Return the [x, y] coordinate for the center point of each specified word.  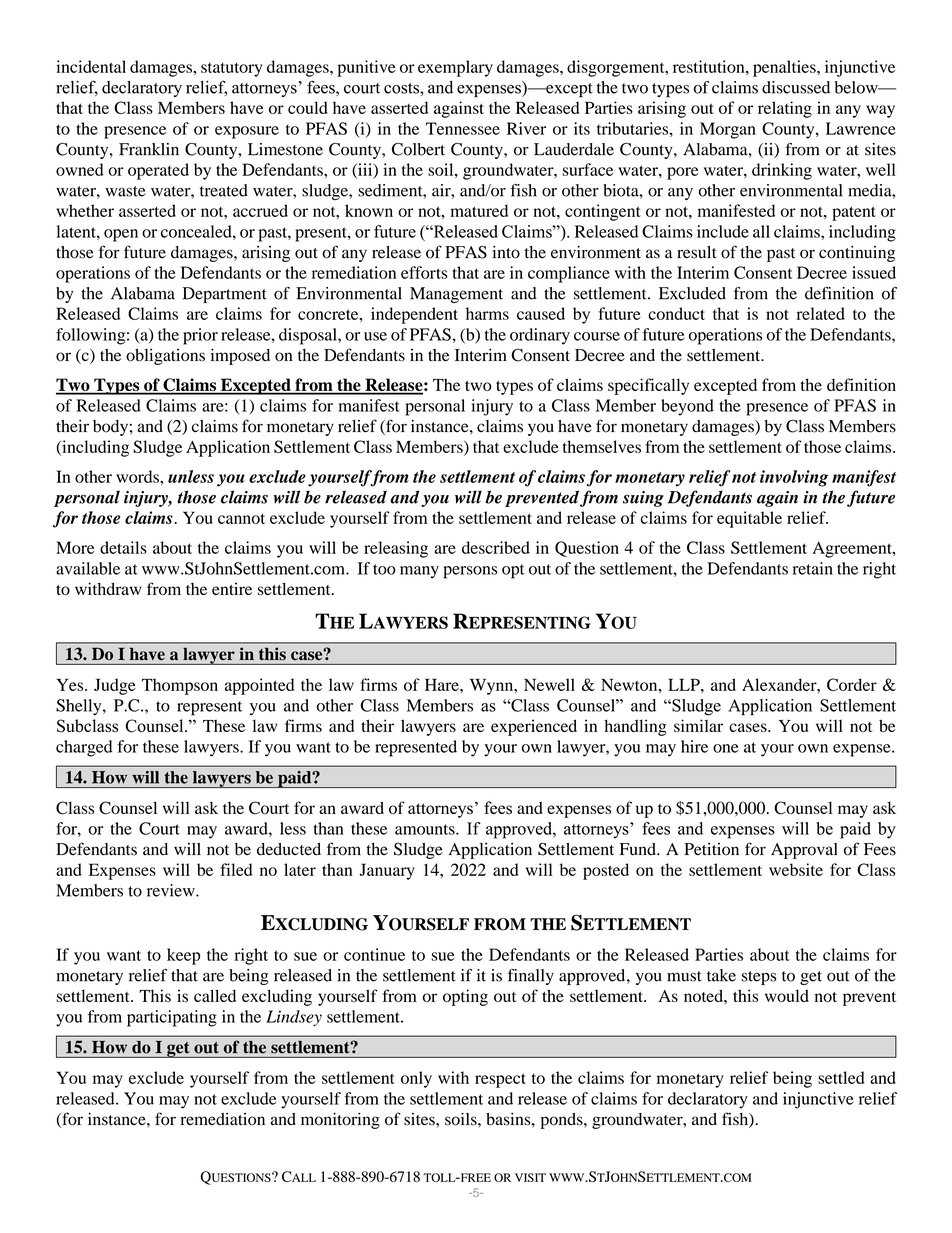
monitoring [340, 1120]
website [796, 869]
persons [470, 572]
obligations [165, 356]
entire [232, 588]
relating [785, 109]
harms [487, 313]
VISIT [530, 1177]
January [387, 871]
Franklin [149, 149]
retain [813, 568]
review [172, 890]
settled [841, 1077]
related [820, 313]
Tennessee [463, 128]
